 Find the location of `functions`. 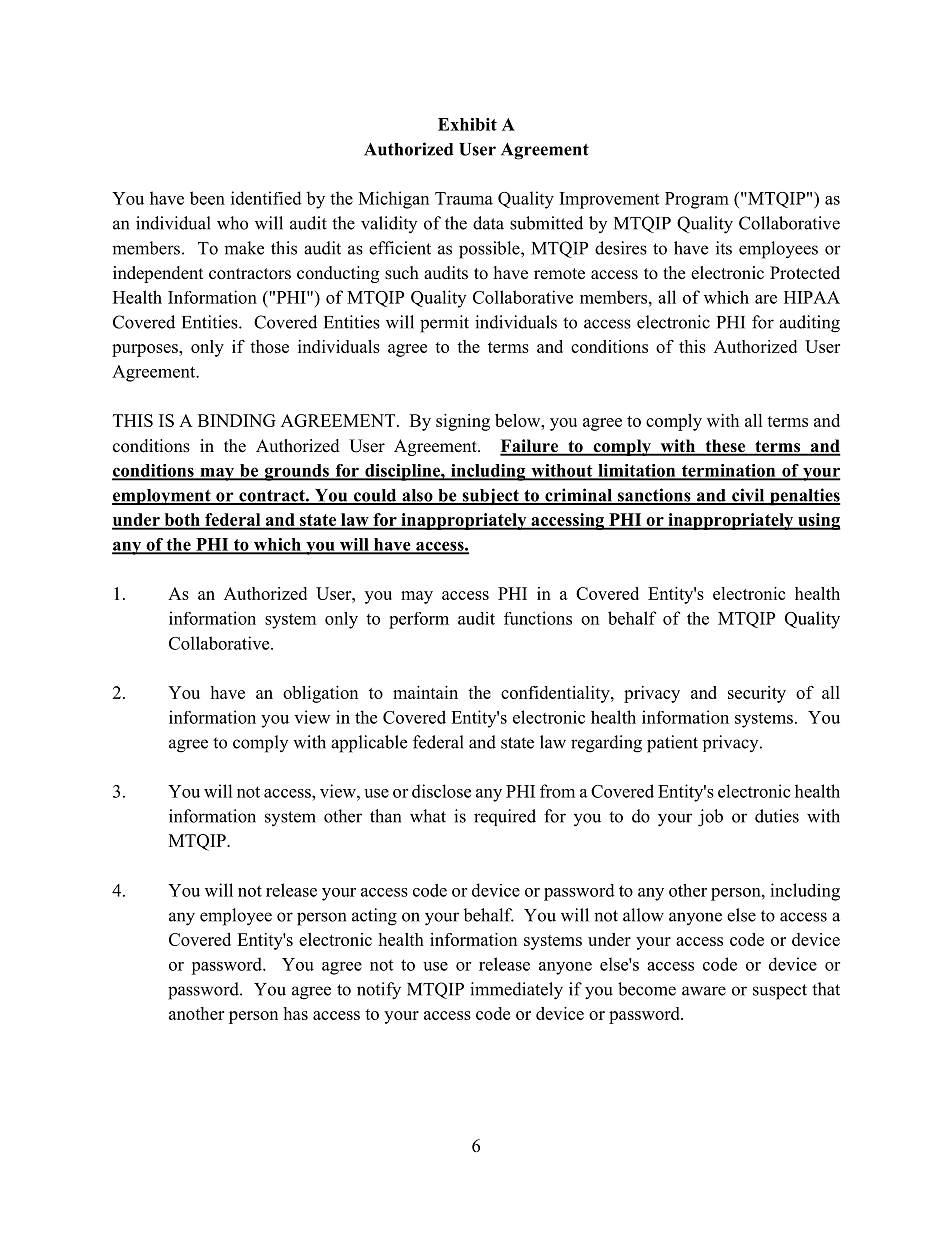

functions is located at coordinates (538, 618).
